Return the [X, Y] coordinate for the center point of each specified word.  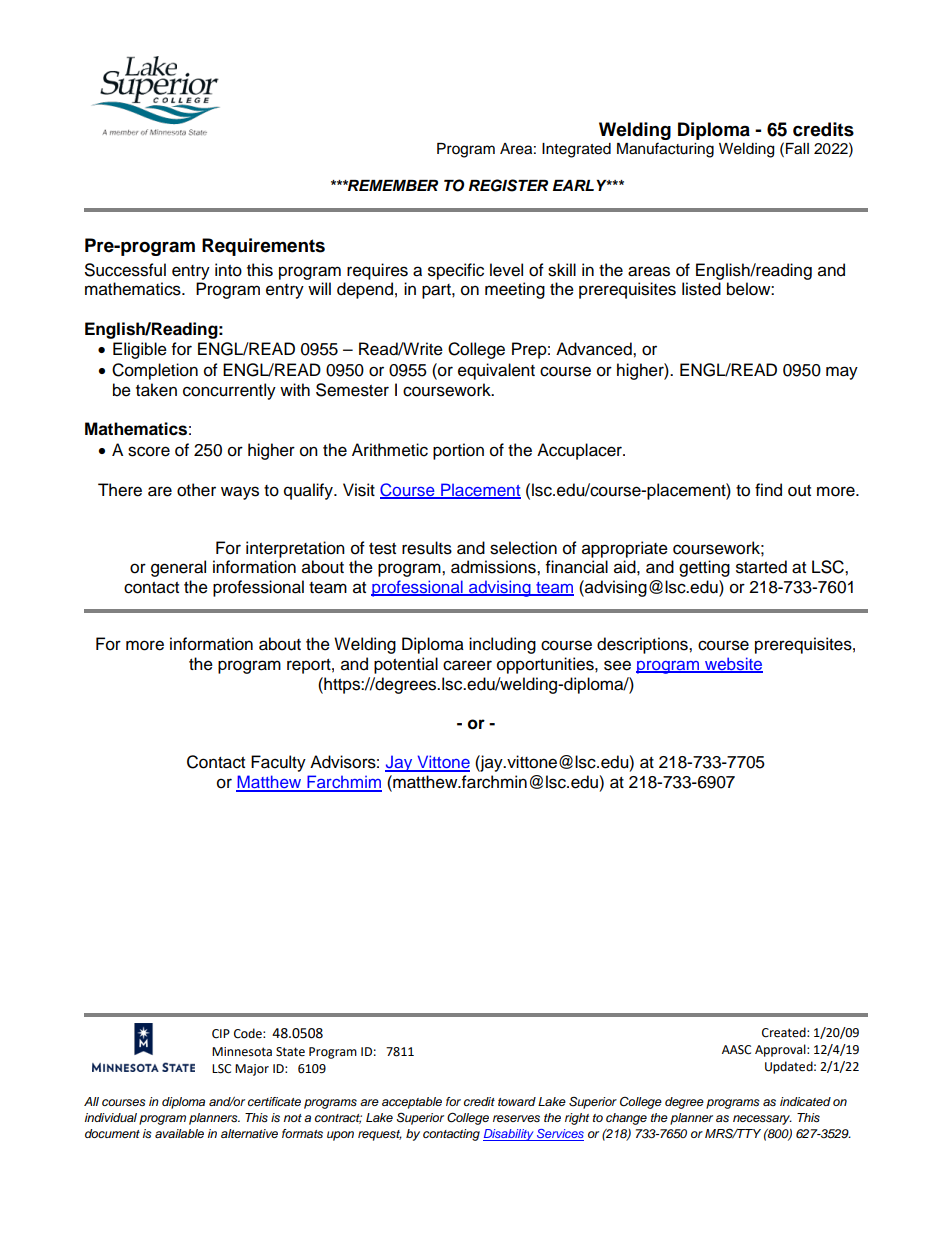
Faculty [278, 763]
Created [785, 1032]
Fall [797, 149]
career [467, 665]
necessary [762, 1120]
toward [517, 1101]
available [179, 1133]
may [842, 373]
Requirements [263, 247]
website [733, 665]
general [178, 568]
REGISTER [508, 185]
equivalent [496, 371]
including [502, 645]
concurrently [229, 391]
